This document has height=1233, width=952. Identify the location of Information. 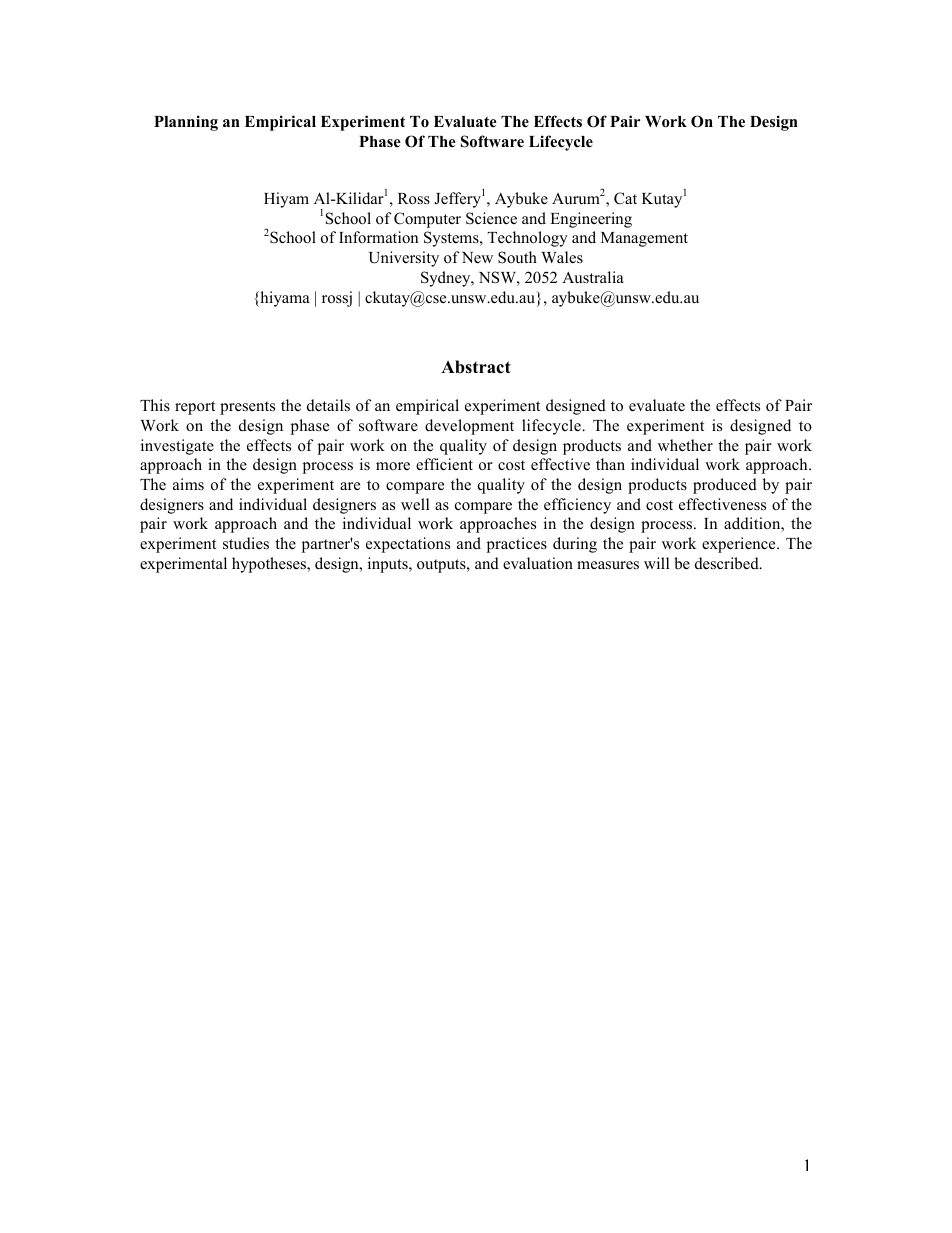
(378, 237).
